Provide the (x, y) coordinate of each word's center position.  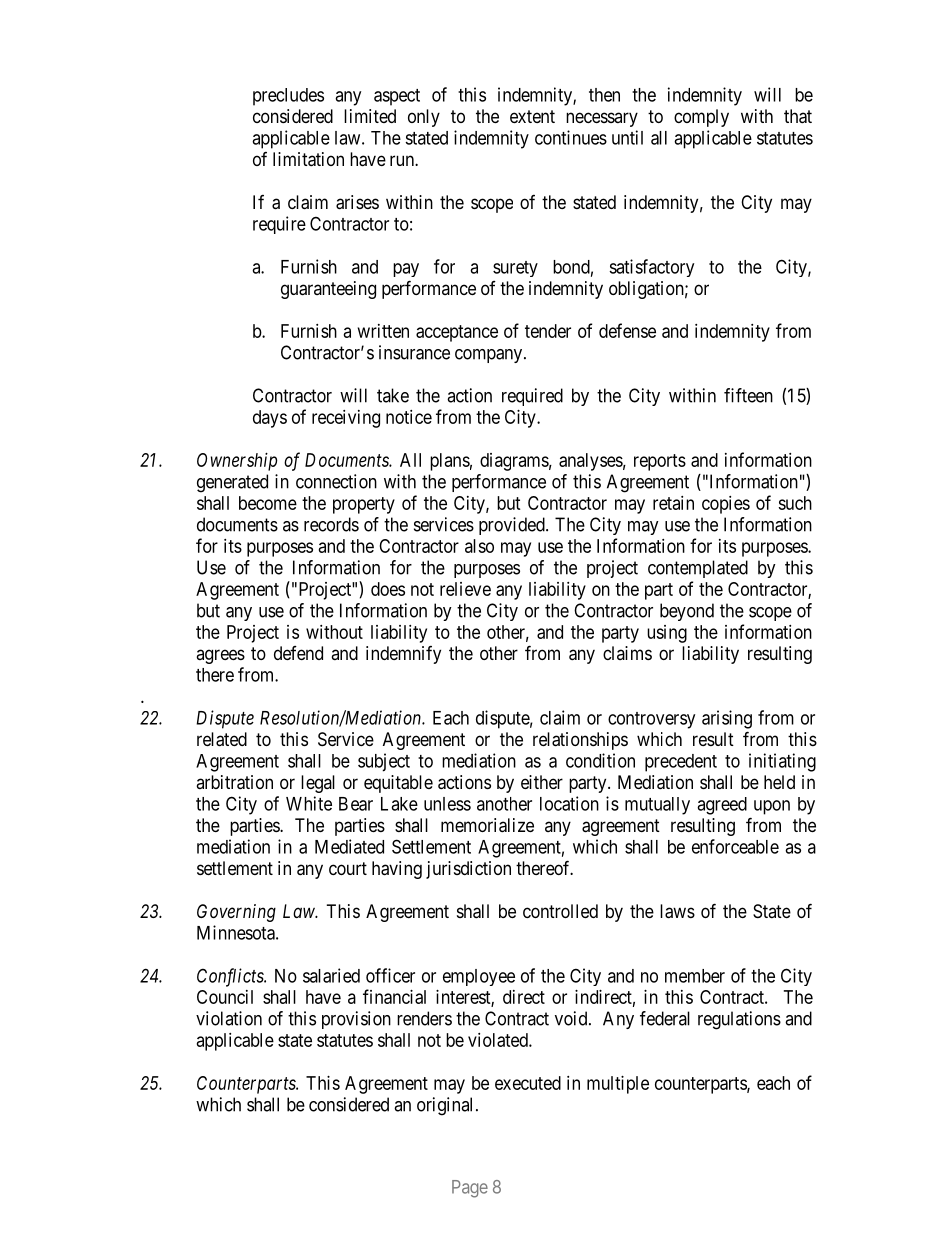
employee (479, 977)
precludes (288, 97)
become (268, 503)
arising (727, 719)
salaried (331, 975)
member (695, 976)
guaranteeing (328, 290)
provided (513, 526)
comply (701, 118)
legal (318, 784)
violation (229, 1018)
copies (726, 505)
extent (532, 116)
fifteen (748, 395)
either (542, 782)
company (490, 356)
